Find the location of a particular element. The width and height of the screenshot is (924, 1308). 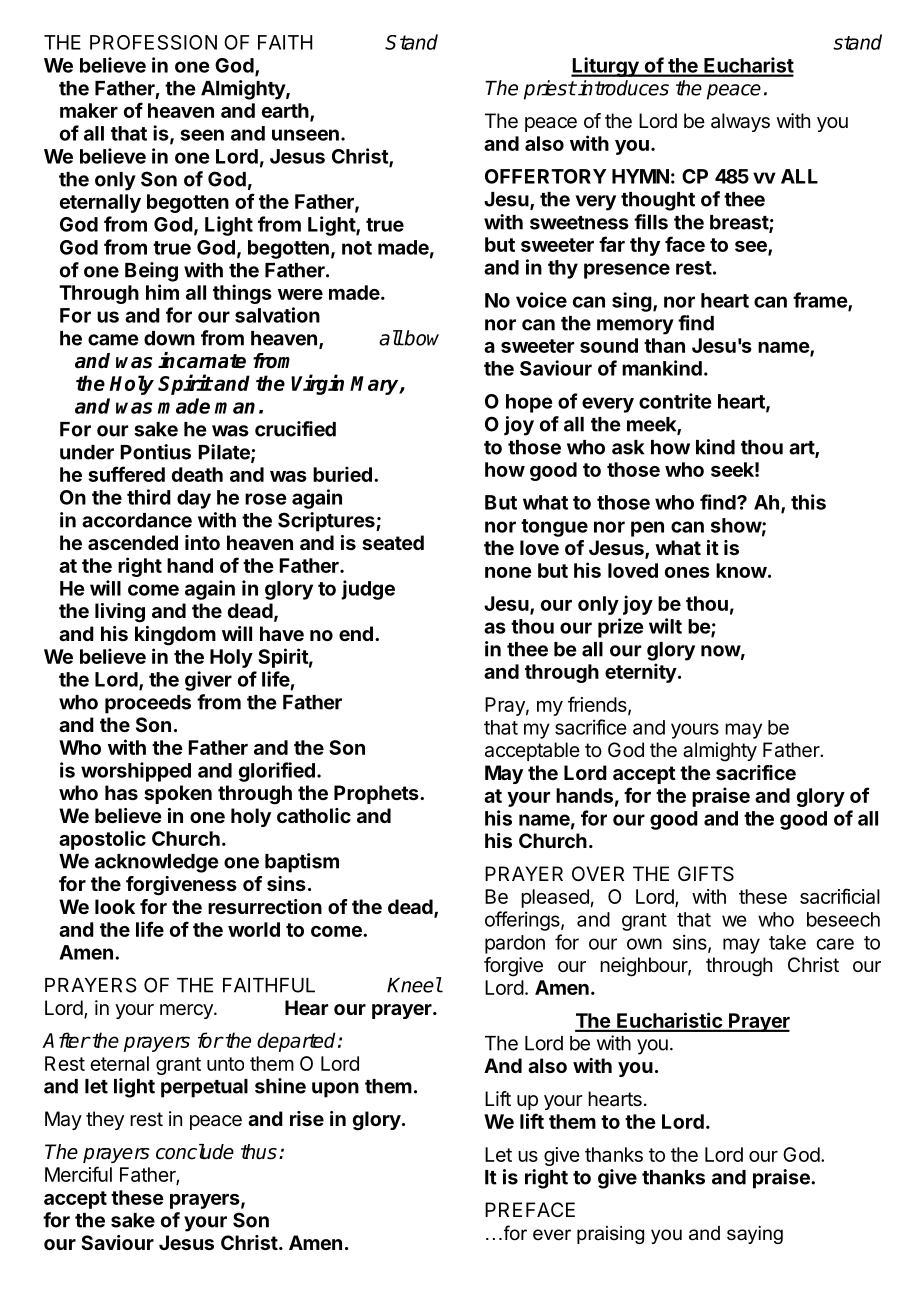

Prophets is located at coordinates (377, 794).
